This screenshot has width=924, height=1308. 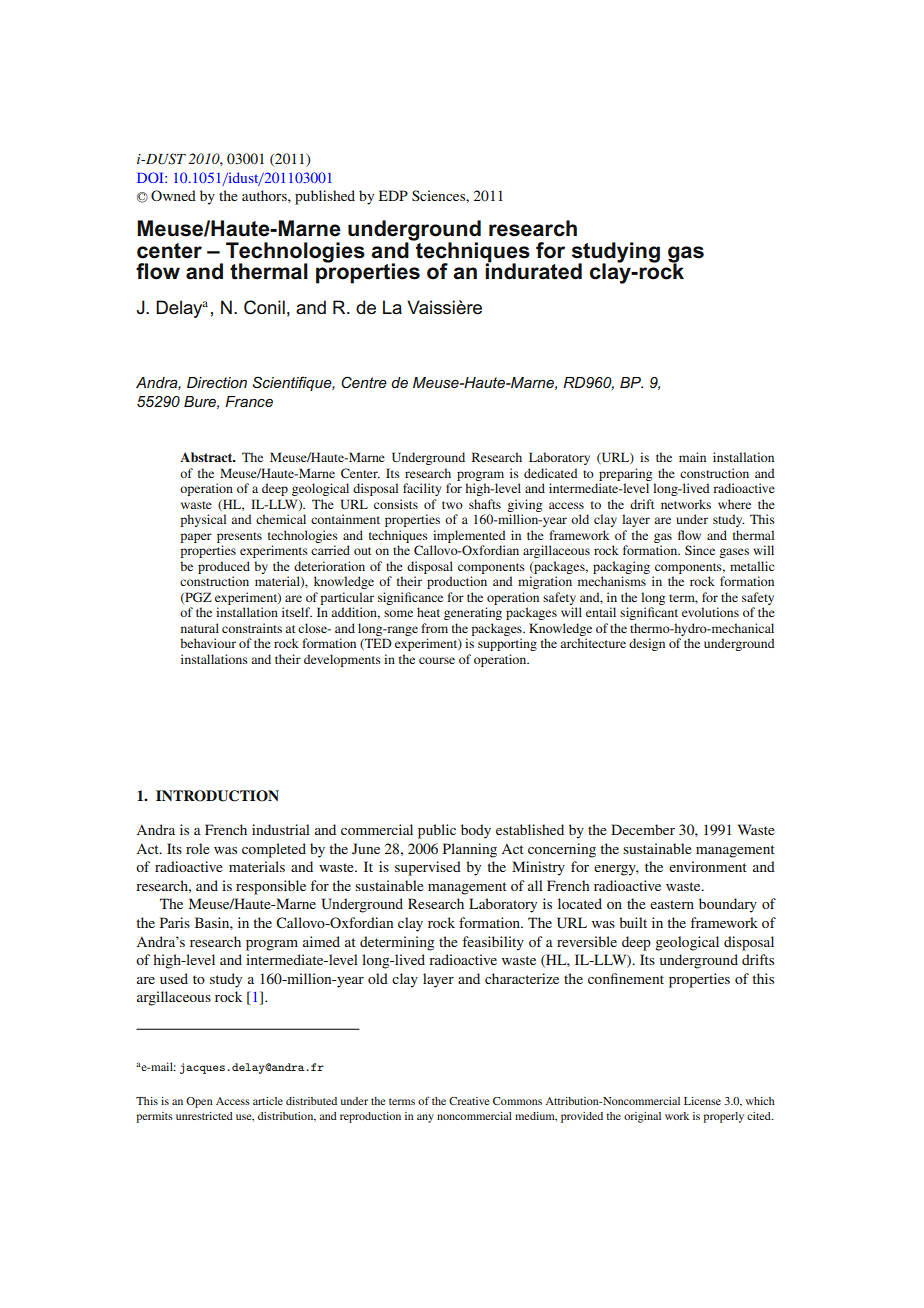 I want to click on authors, so click(x=265, y=195).
